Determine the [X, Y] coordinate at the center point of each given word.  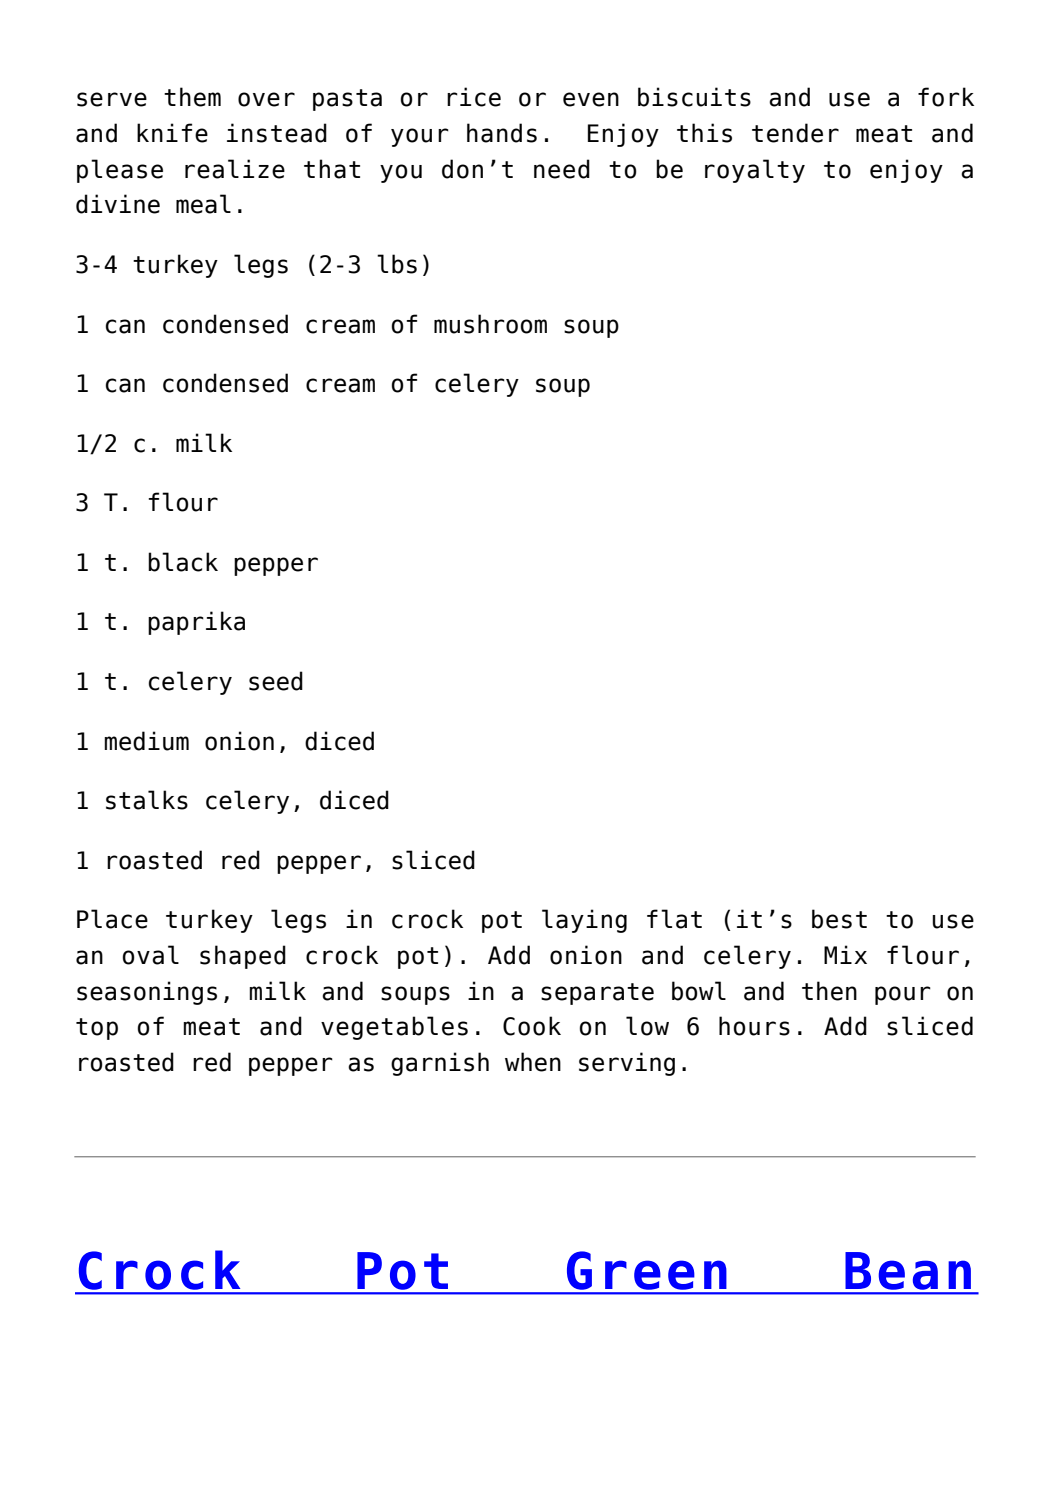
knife [172, 133]
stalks [147, 800]
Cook [532, 1026]
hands [502, 133]
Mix [845, 954]
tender [795, 133]
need [562, 169]
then [829, 991]
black [183, 562]
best [839, 919]
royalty [755, 171]
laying [584, 921]
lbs [397, 264]
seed [276, 681]
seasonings [147, 993]
